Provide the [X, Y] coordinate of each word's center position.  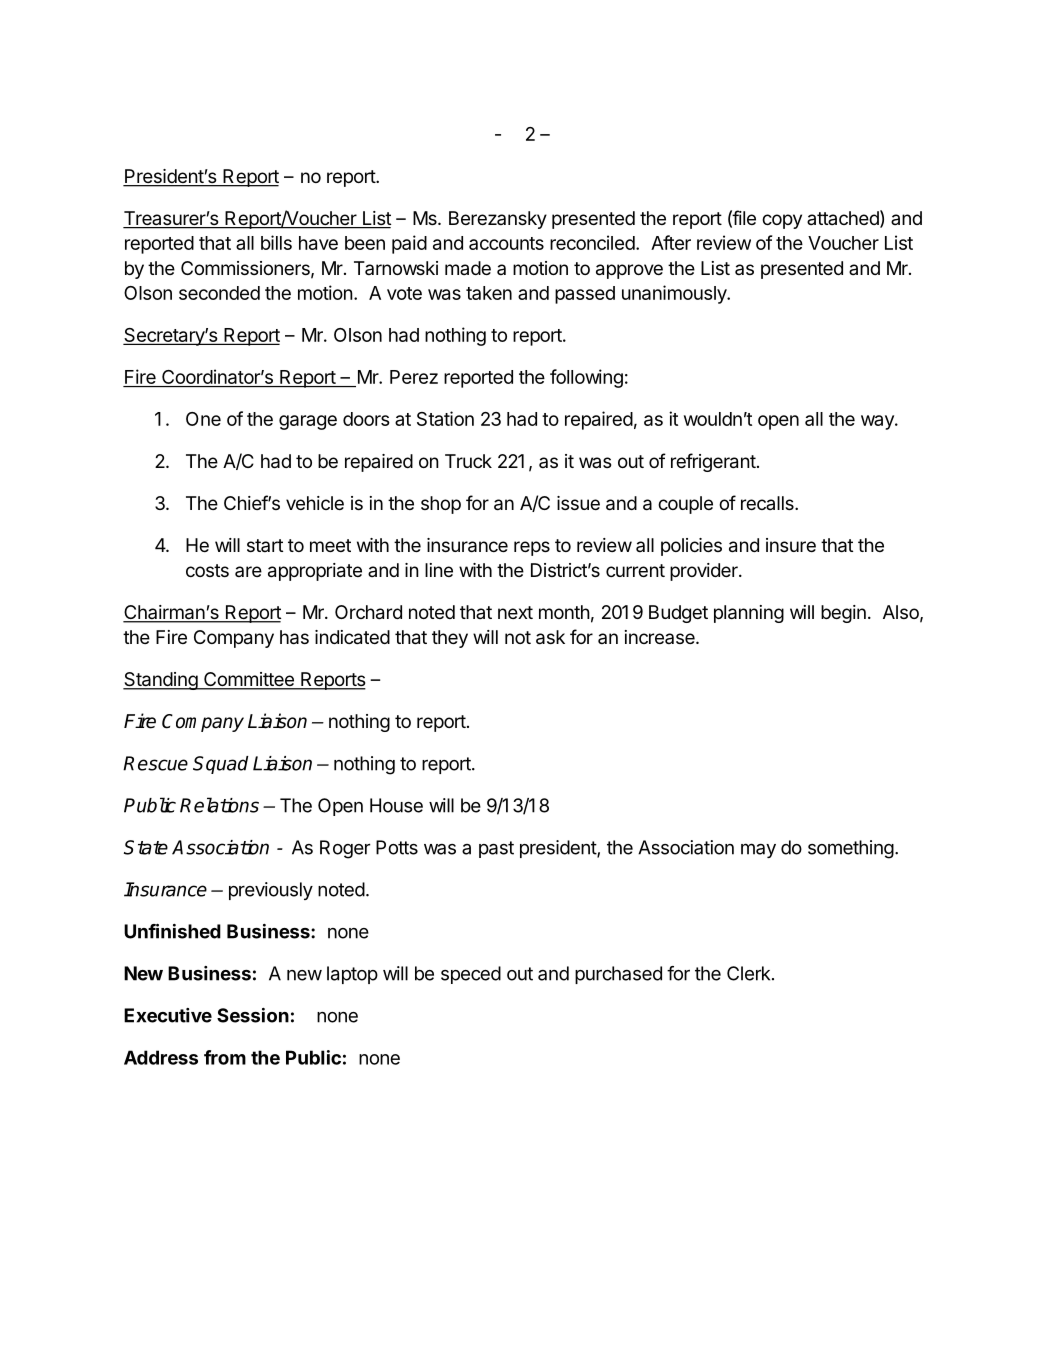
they [450, 639]
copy [782, 221]
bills [276, 242]
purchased [618, 975]
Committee [249, 680]
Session [253, 1015]
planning [749, 614]
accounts [506, 243]
